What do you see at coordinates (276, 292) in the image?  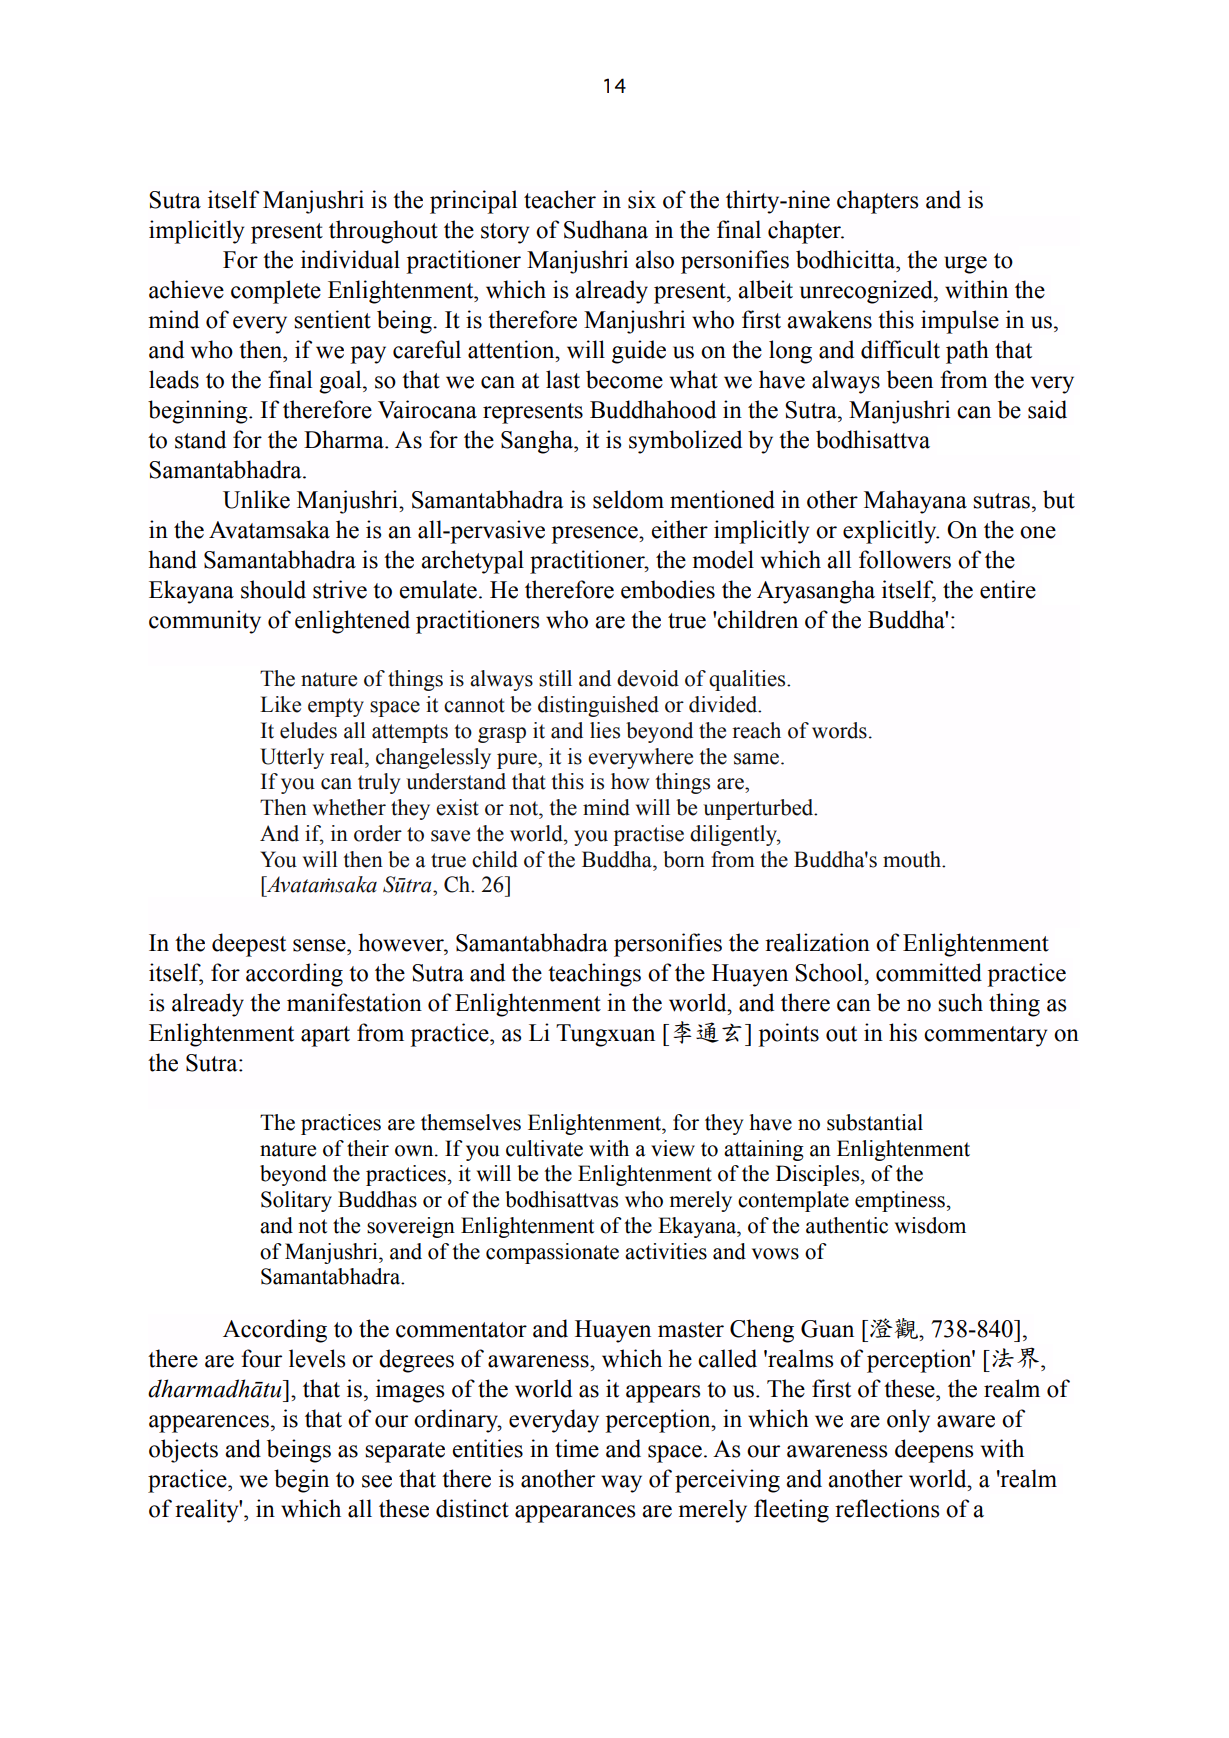 I see `complete` at bounding box center [276, 292].
